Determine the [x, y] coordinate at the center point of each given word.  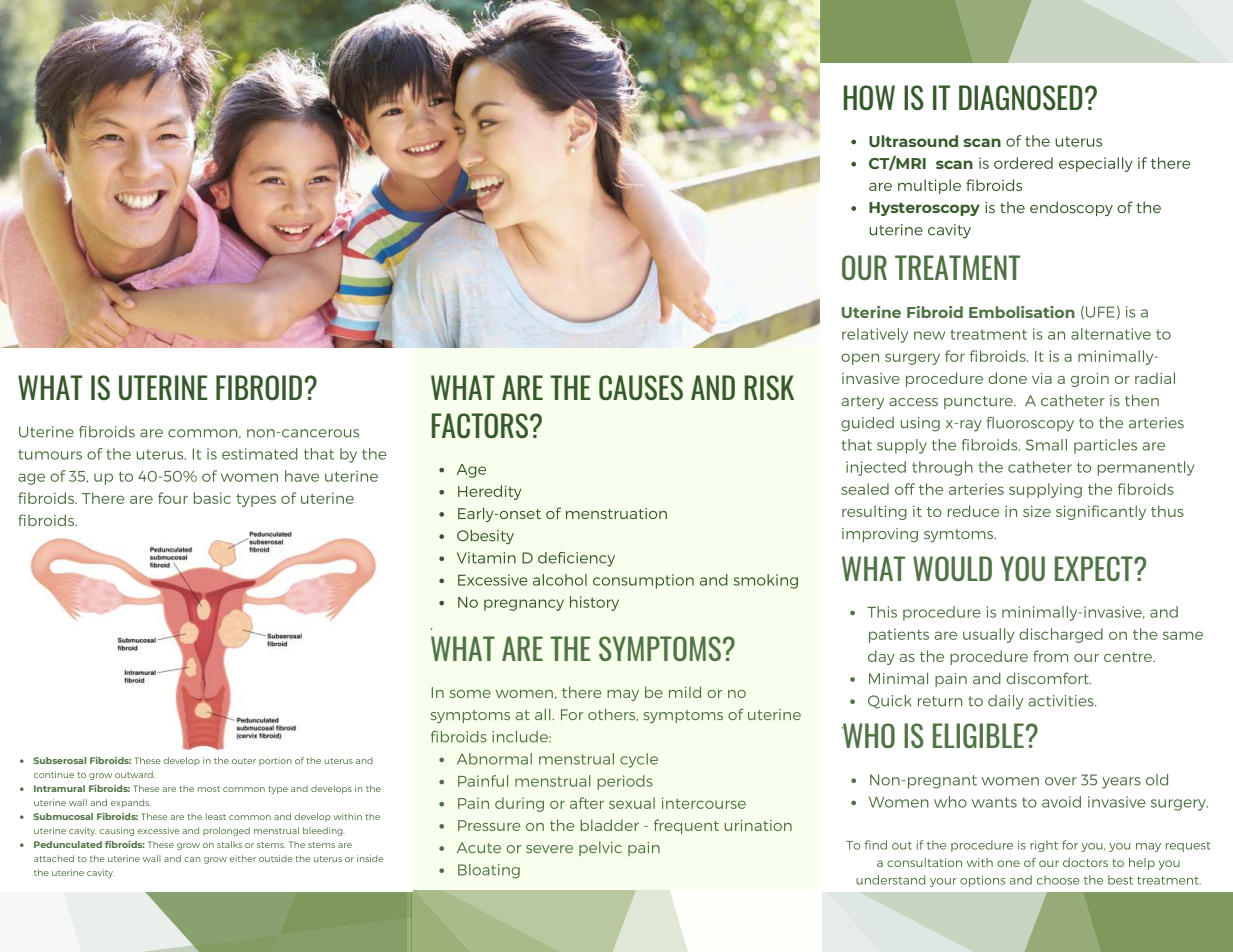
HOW [869, 98]
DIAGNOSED [1021, 97]
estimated [260, 454]
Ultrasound [913, 141]
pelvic [600, 849]
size [1037, 511]
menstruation [616, 513]
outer [244, 761]
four [173, 498]
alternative [1111, 334]
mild [685, 692]
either [243, 858]
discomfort [1049, 678]
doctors [1085, 862]
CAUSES [641, 387]
